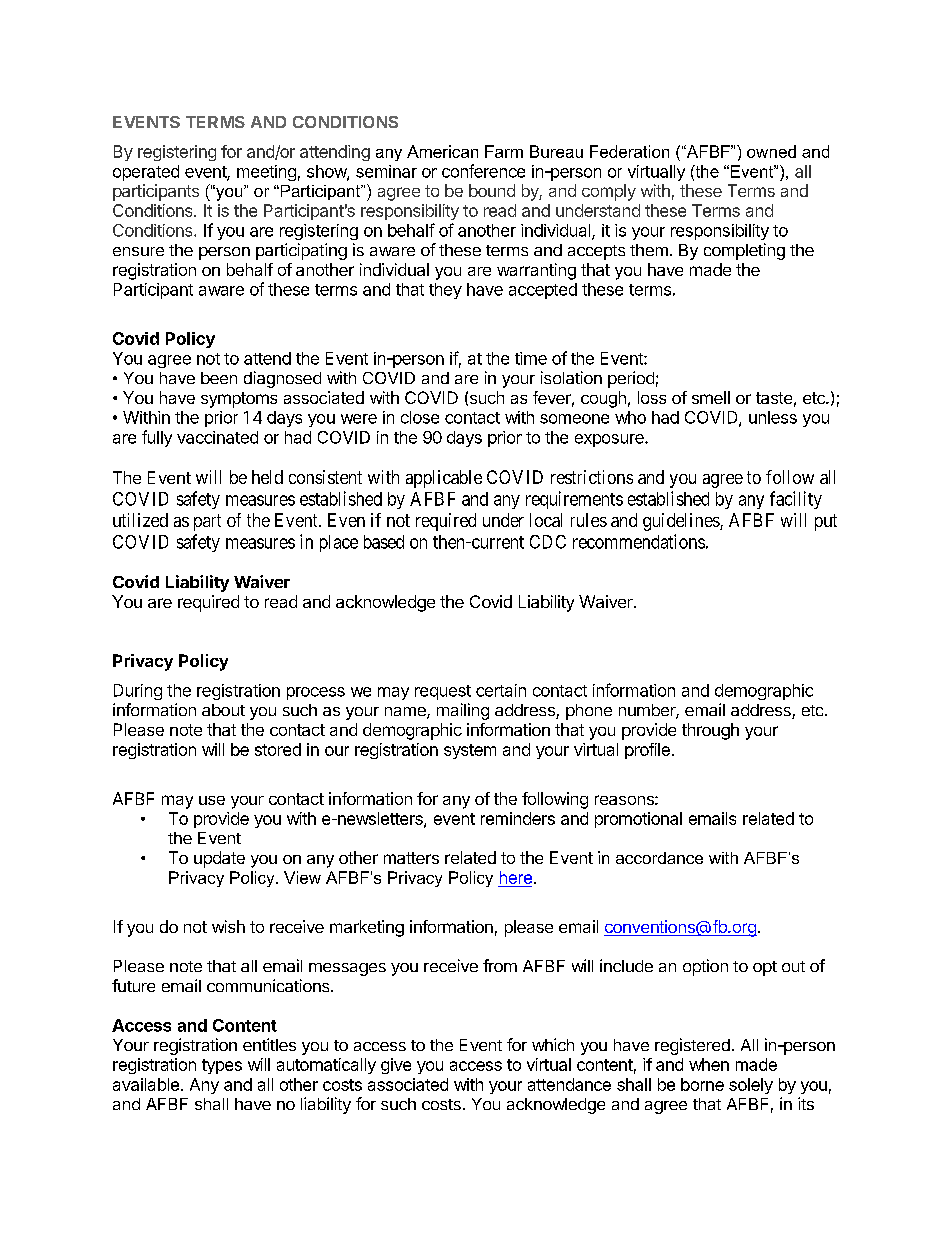  I want to click on accordance, so click(659, 858).
